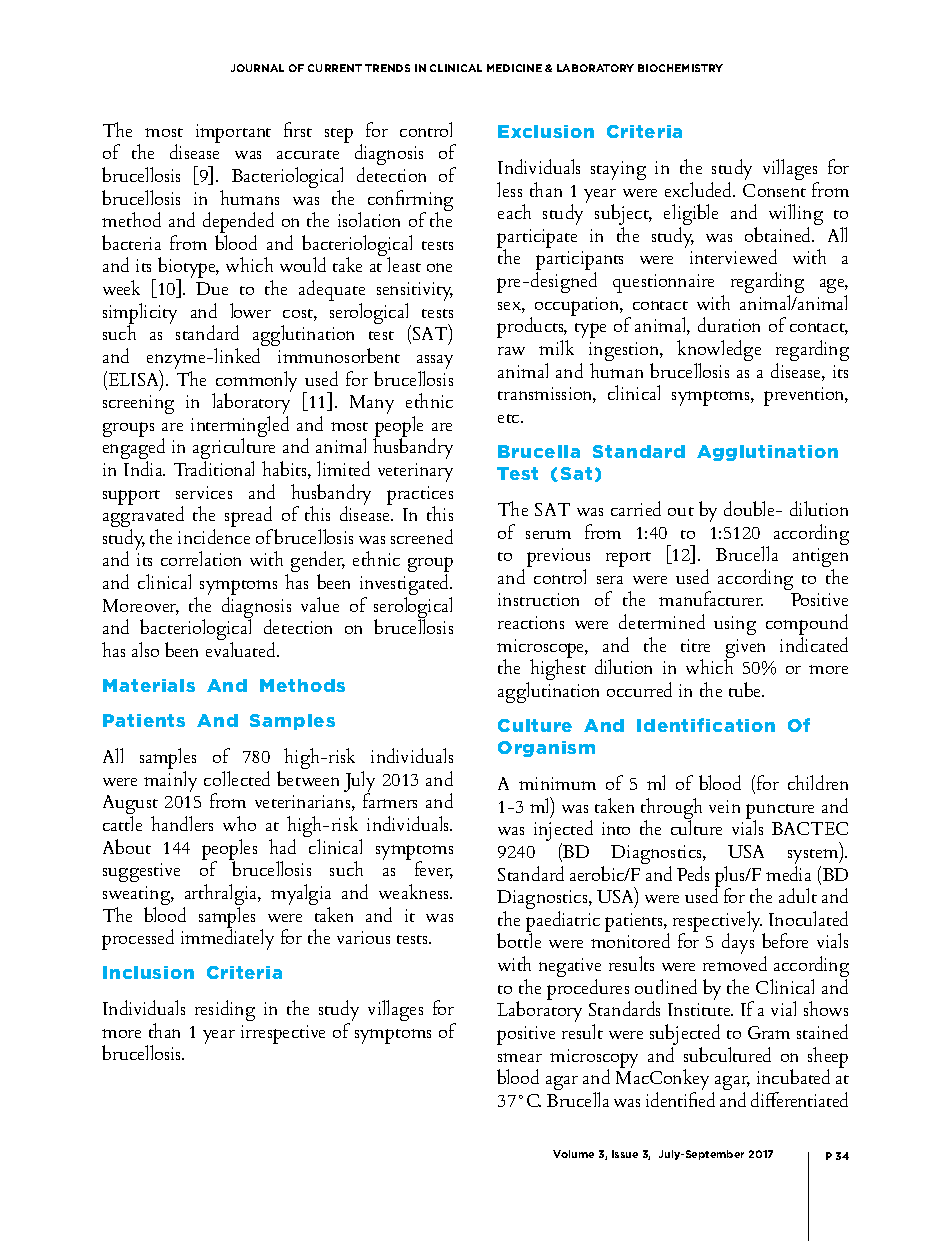 The width and height of the image is (952, 1241). Describe the element at coordinates (735, 625) in the image. I see `using` at that location.
